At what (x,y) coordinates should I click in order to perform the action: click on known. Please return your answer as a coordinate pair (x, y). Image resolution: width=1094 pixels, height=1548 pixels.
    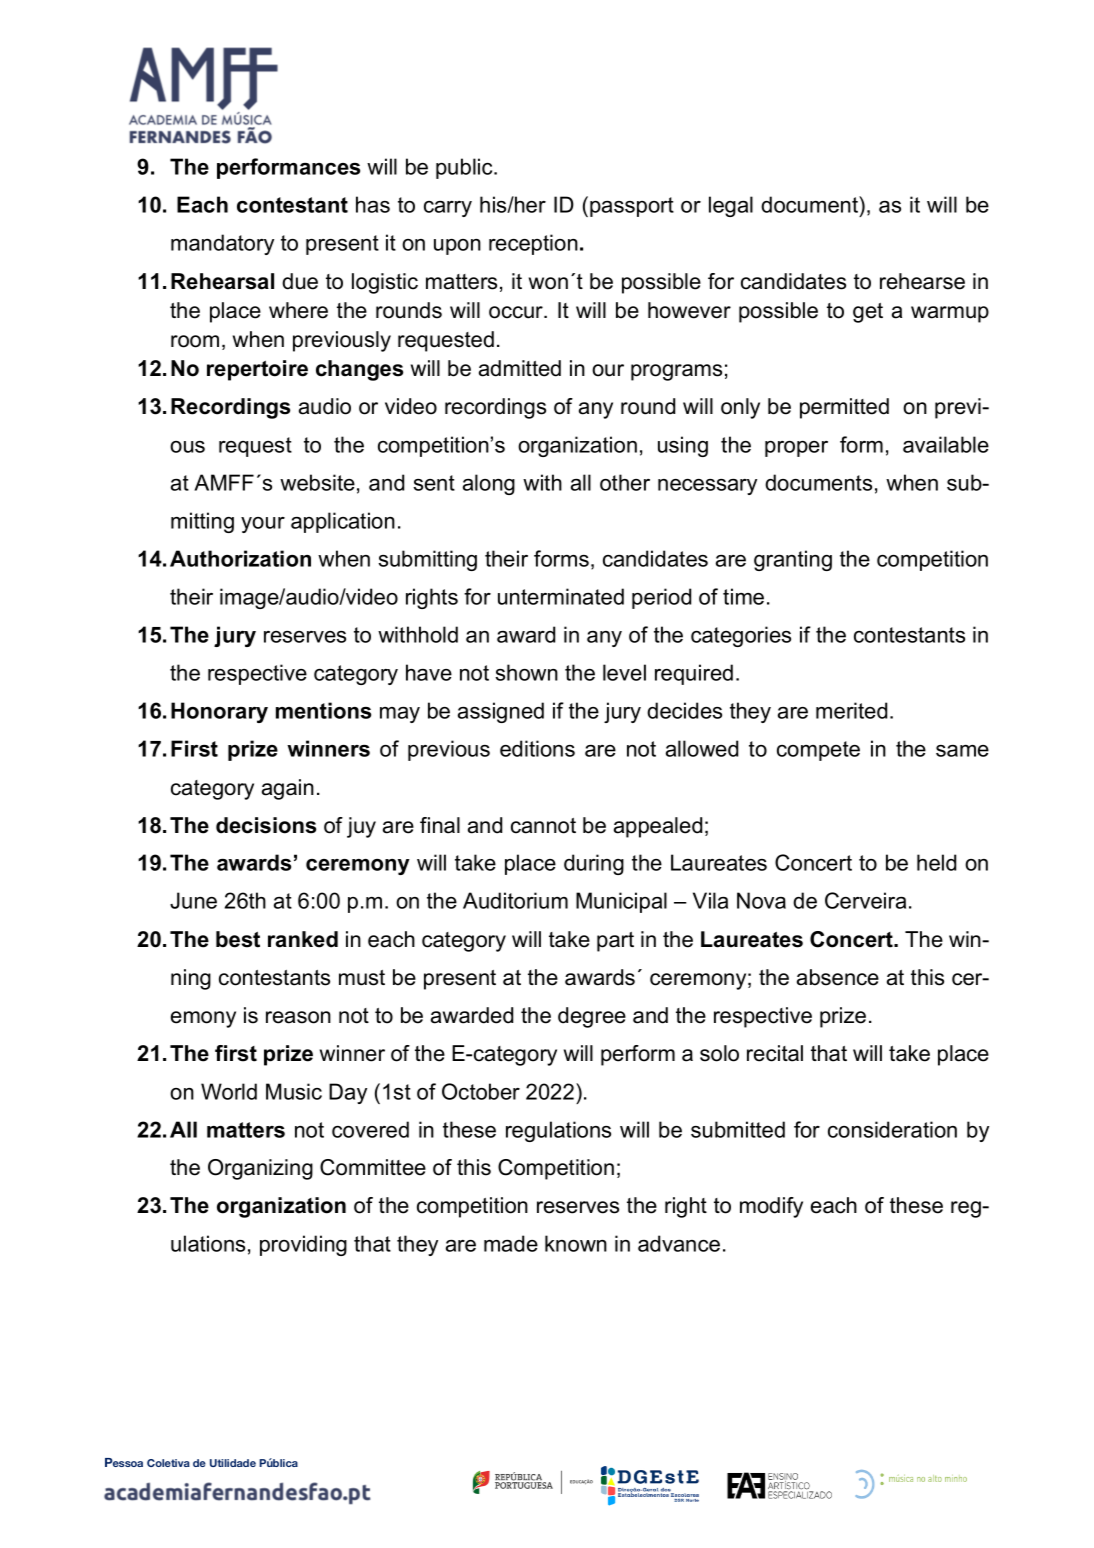
    Looking at the image, I should click on (576, 1243).
